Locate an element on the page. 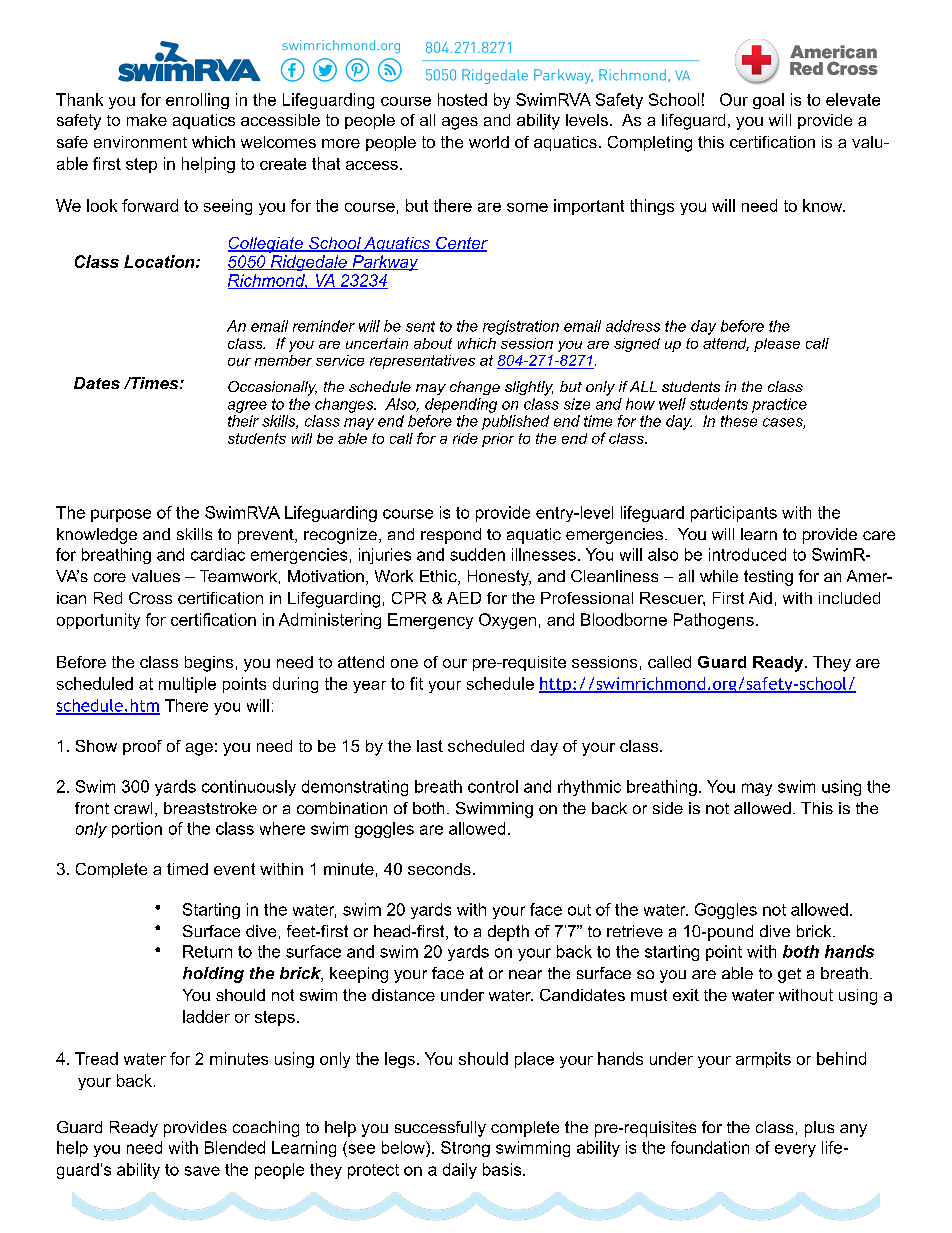 This page has height=1233, width=952. get is located at coordinates (789, 975).
